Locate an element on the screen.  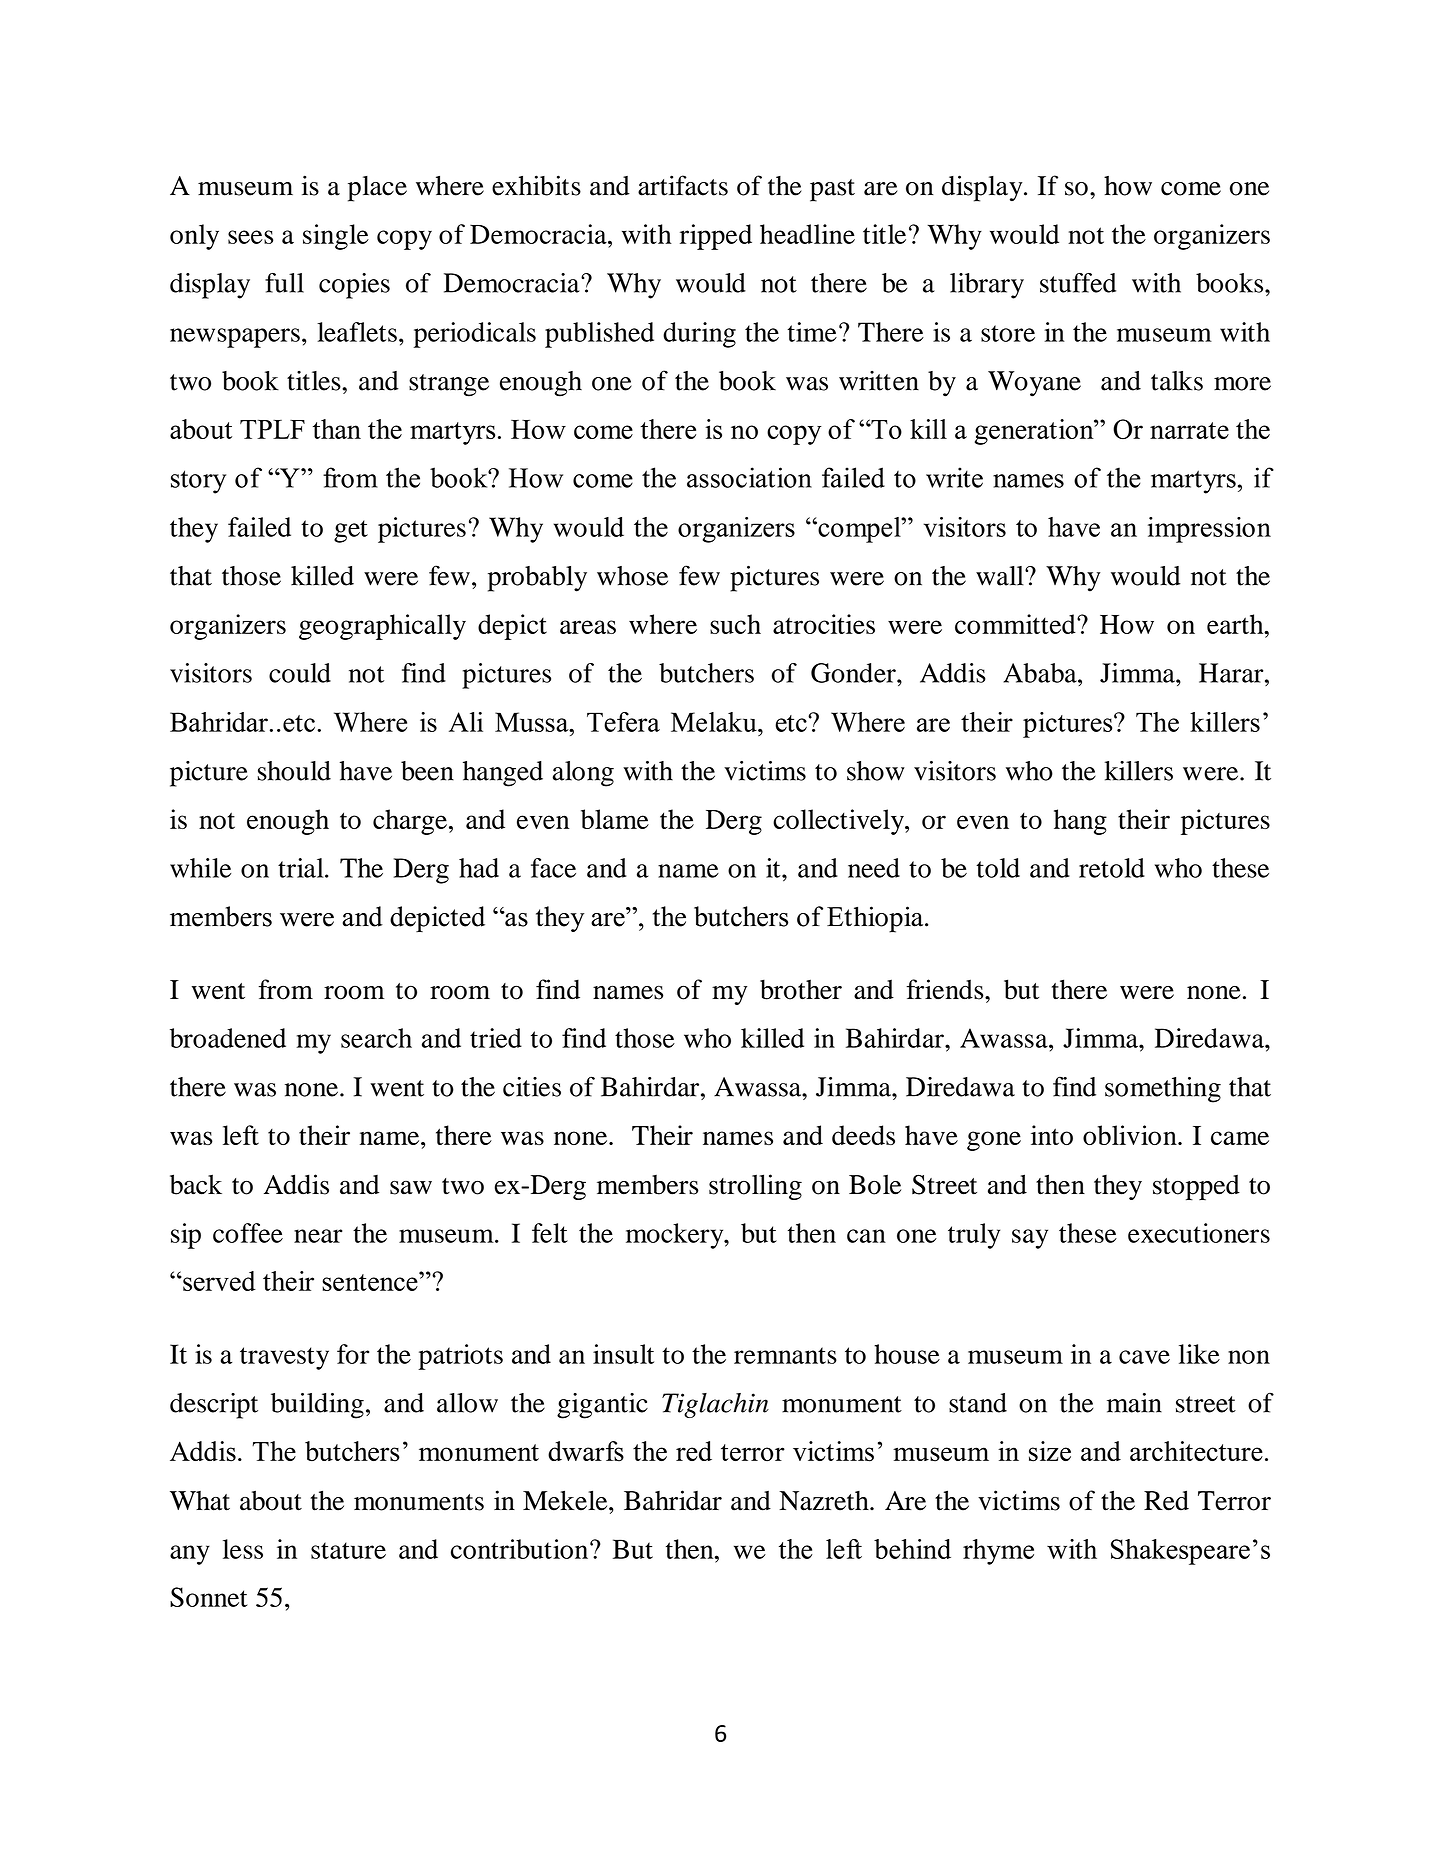
stuffed is located at coordinates (1078, 283).
